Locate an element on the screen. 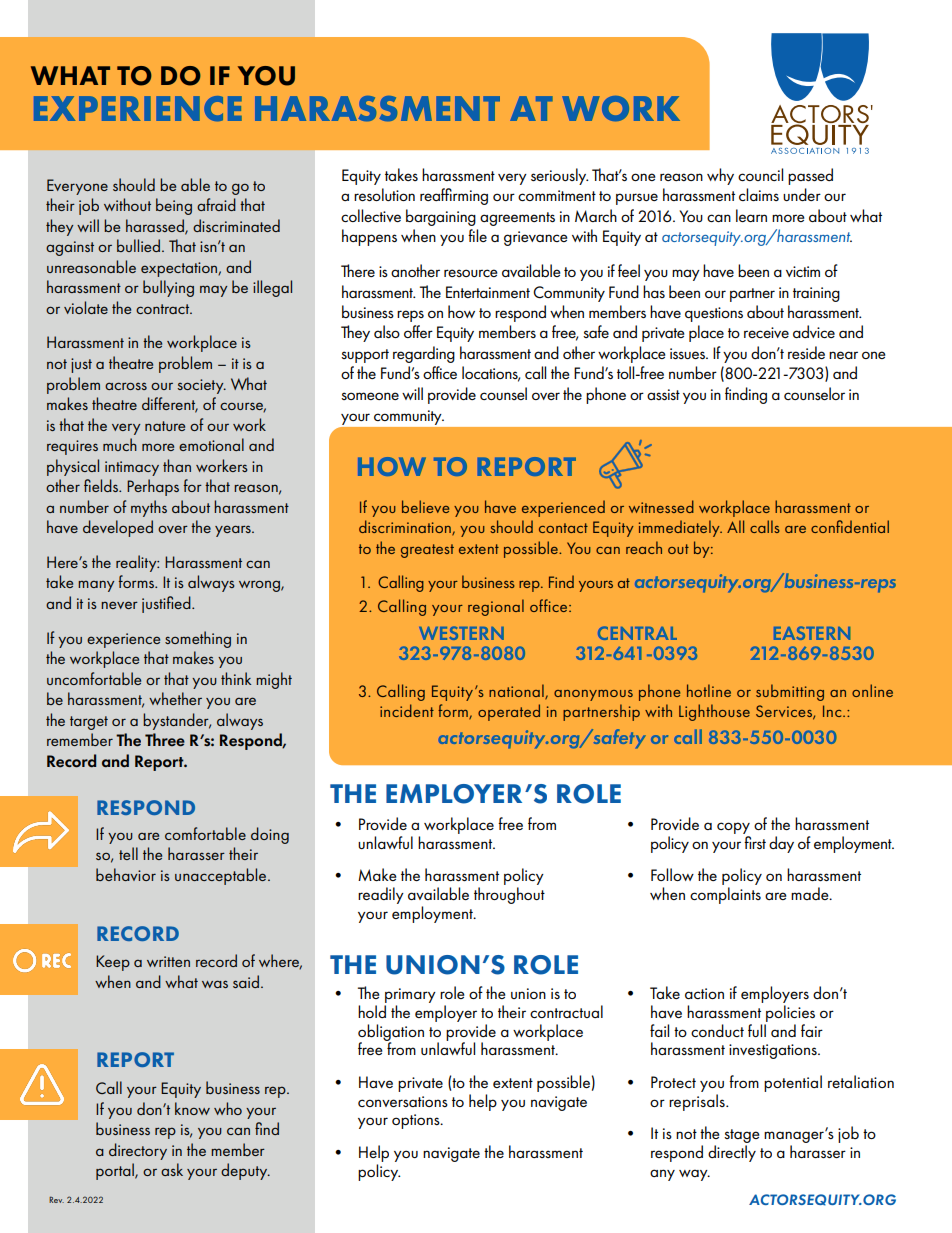 The image size is (952, 1233). directly is located at coordinates (732, 1153).
